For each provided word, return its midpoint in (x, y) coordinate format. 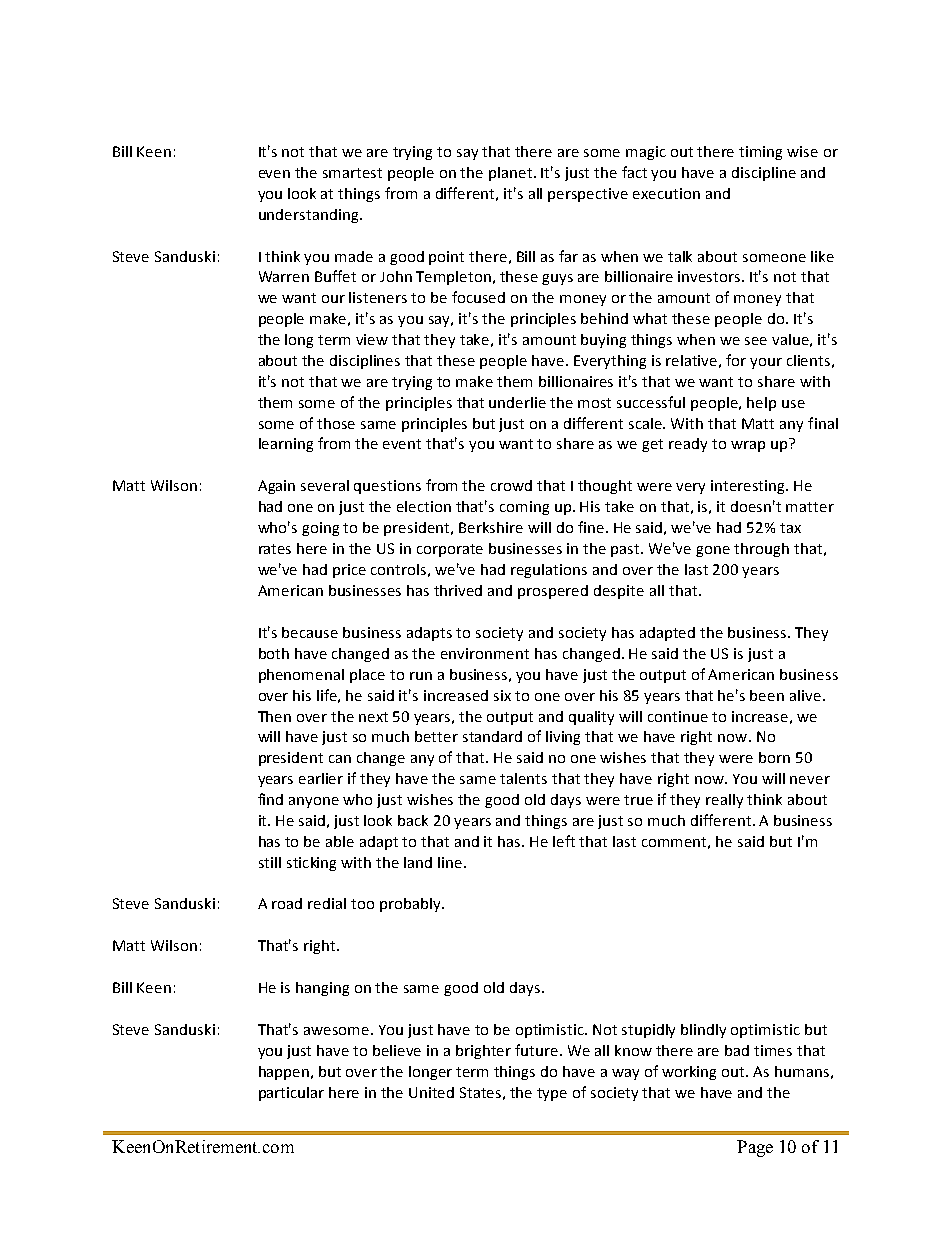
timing (760, 153)
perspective (588, 195)
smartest (352, 173)
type (552, 1094)
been (767, 695)
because (310, 632)
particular (291, 1094)
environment (485, 653)
